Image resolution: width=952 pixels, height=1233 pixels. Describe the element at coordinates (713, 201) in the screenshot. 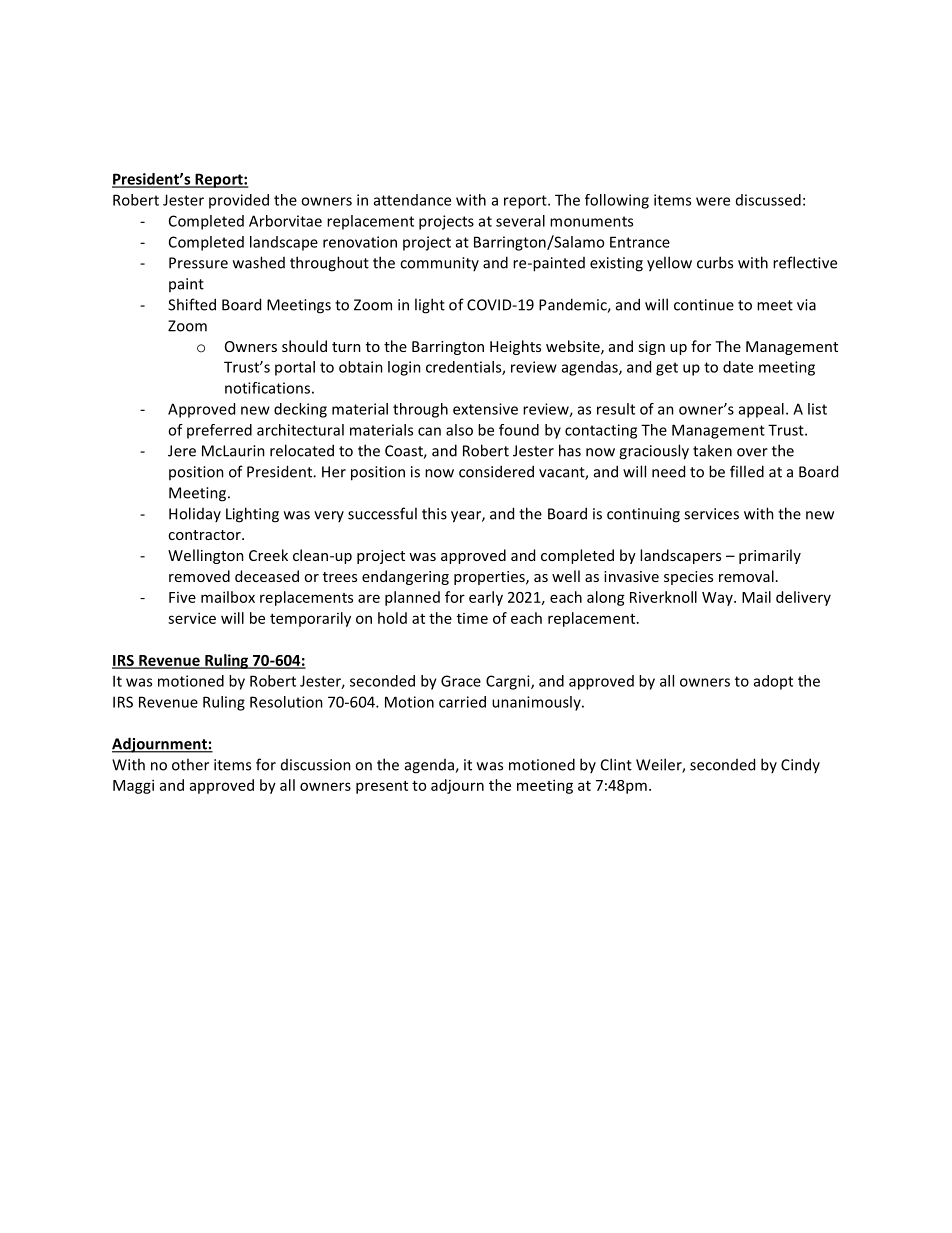

I see `were` at that location.
